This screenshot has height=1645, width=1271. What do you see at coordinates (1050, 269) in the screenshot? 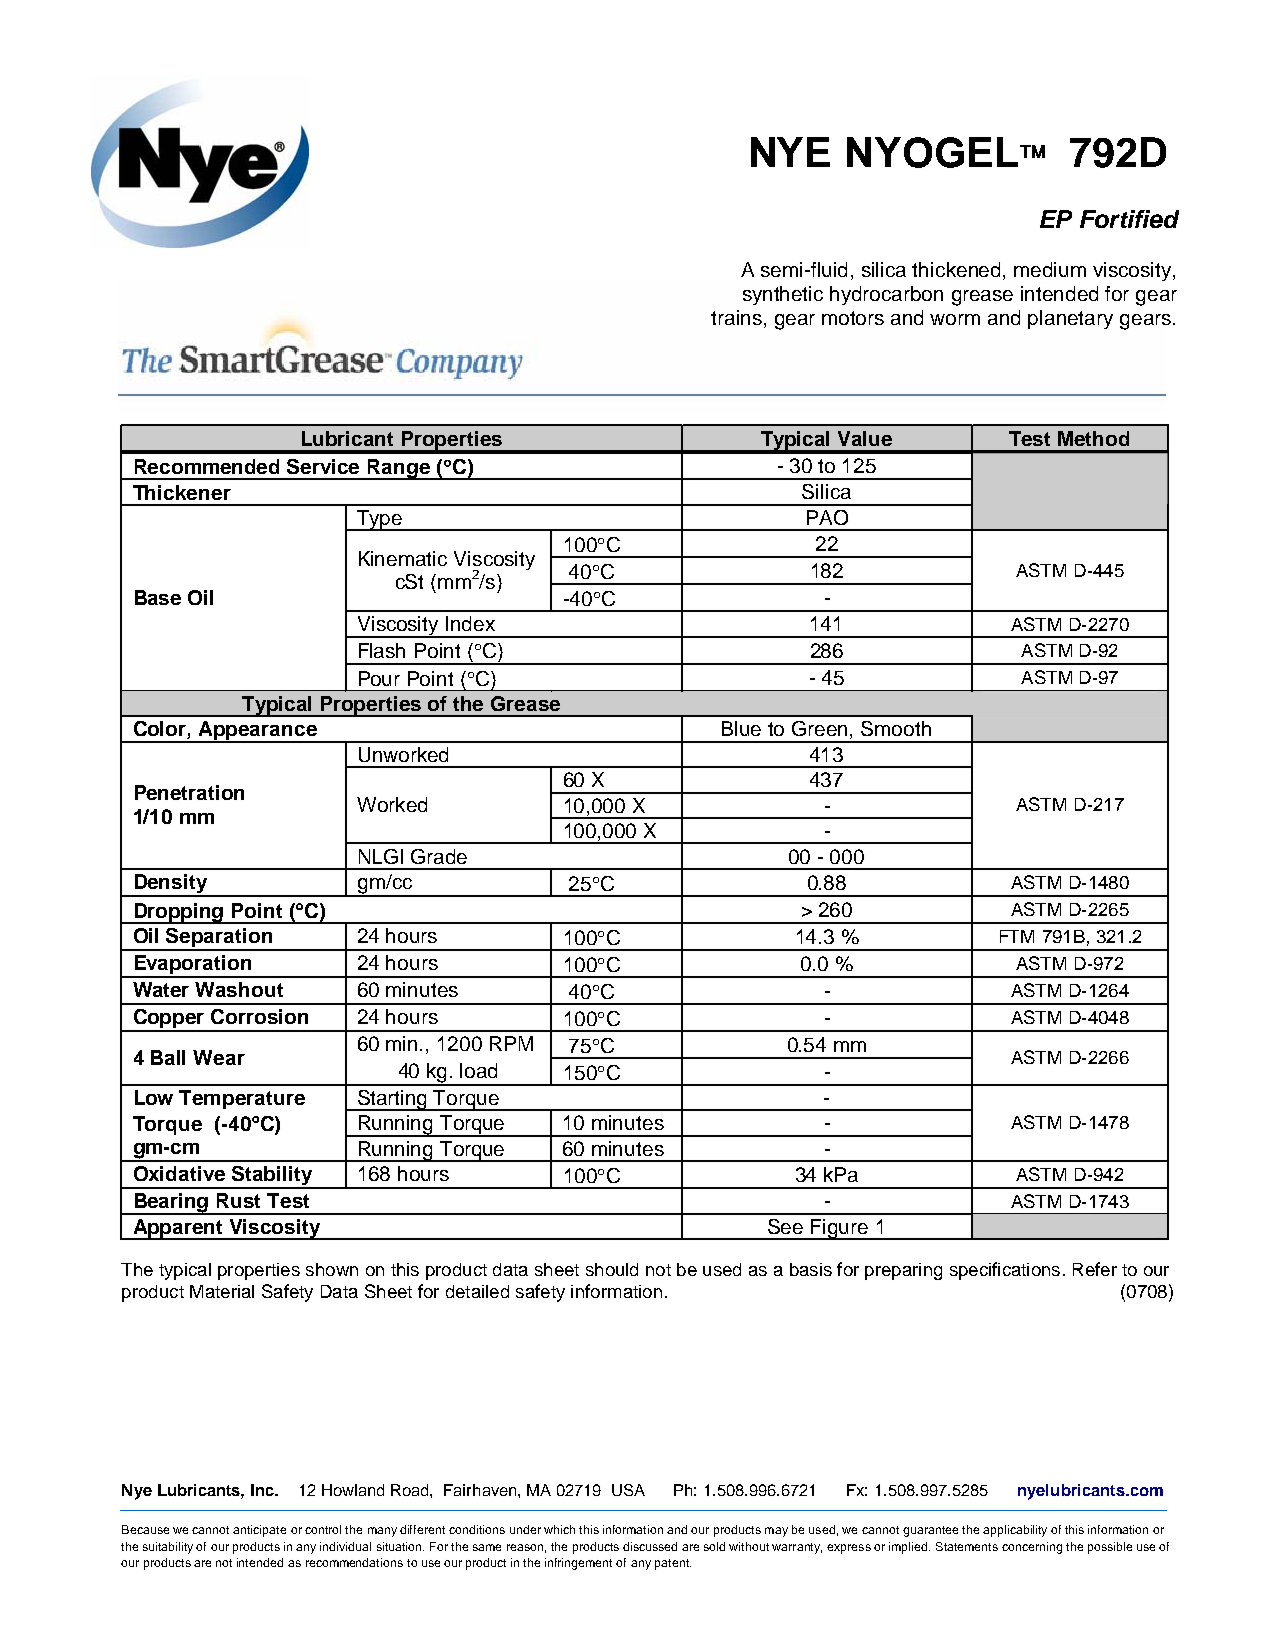
I see `medium` at bounding box center [1050, 269].
